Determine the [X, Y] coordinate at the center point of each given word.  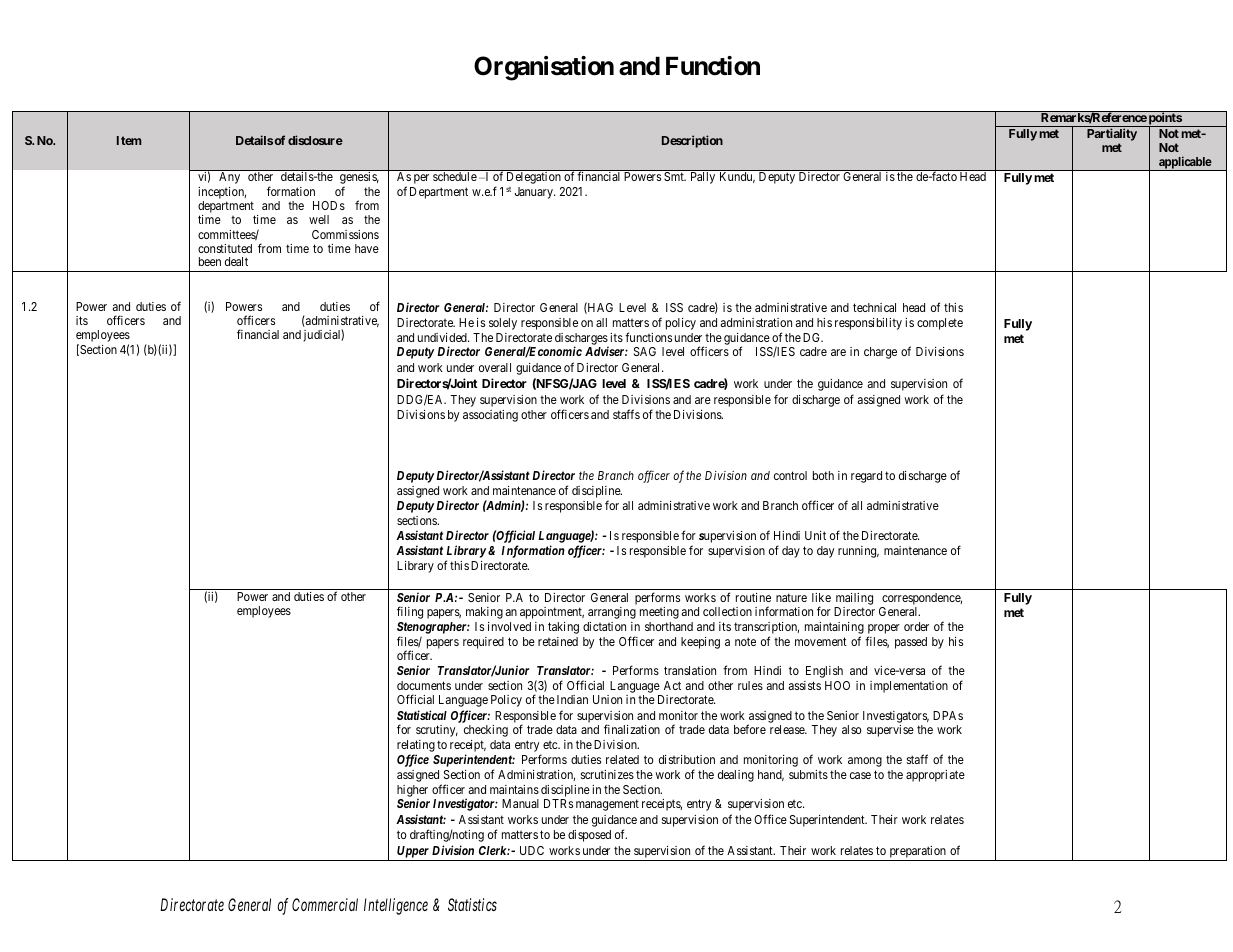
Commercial [325, 904]
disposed [589, 836]
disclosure [315, 140]
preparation [917, 853]
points [1165, 119]
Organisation [544, 68]
